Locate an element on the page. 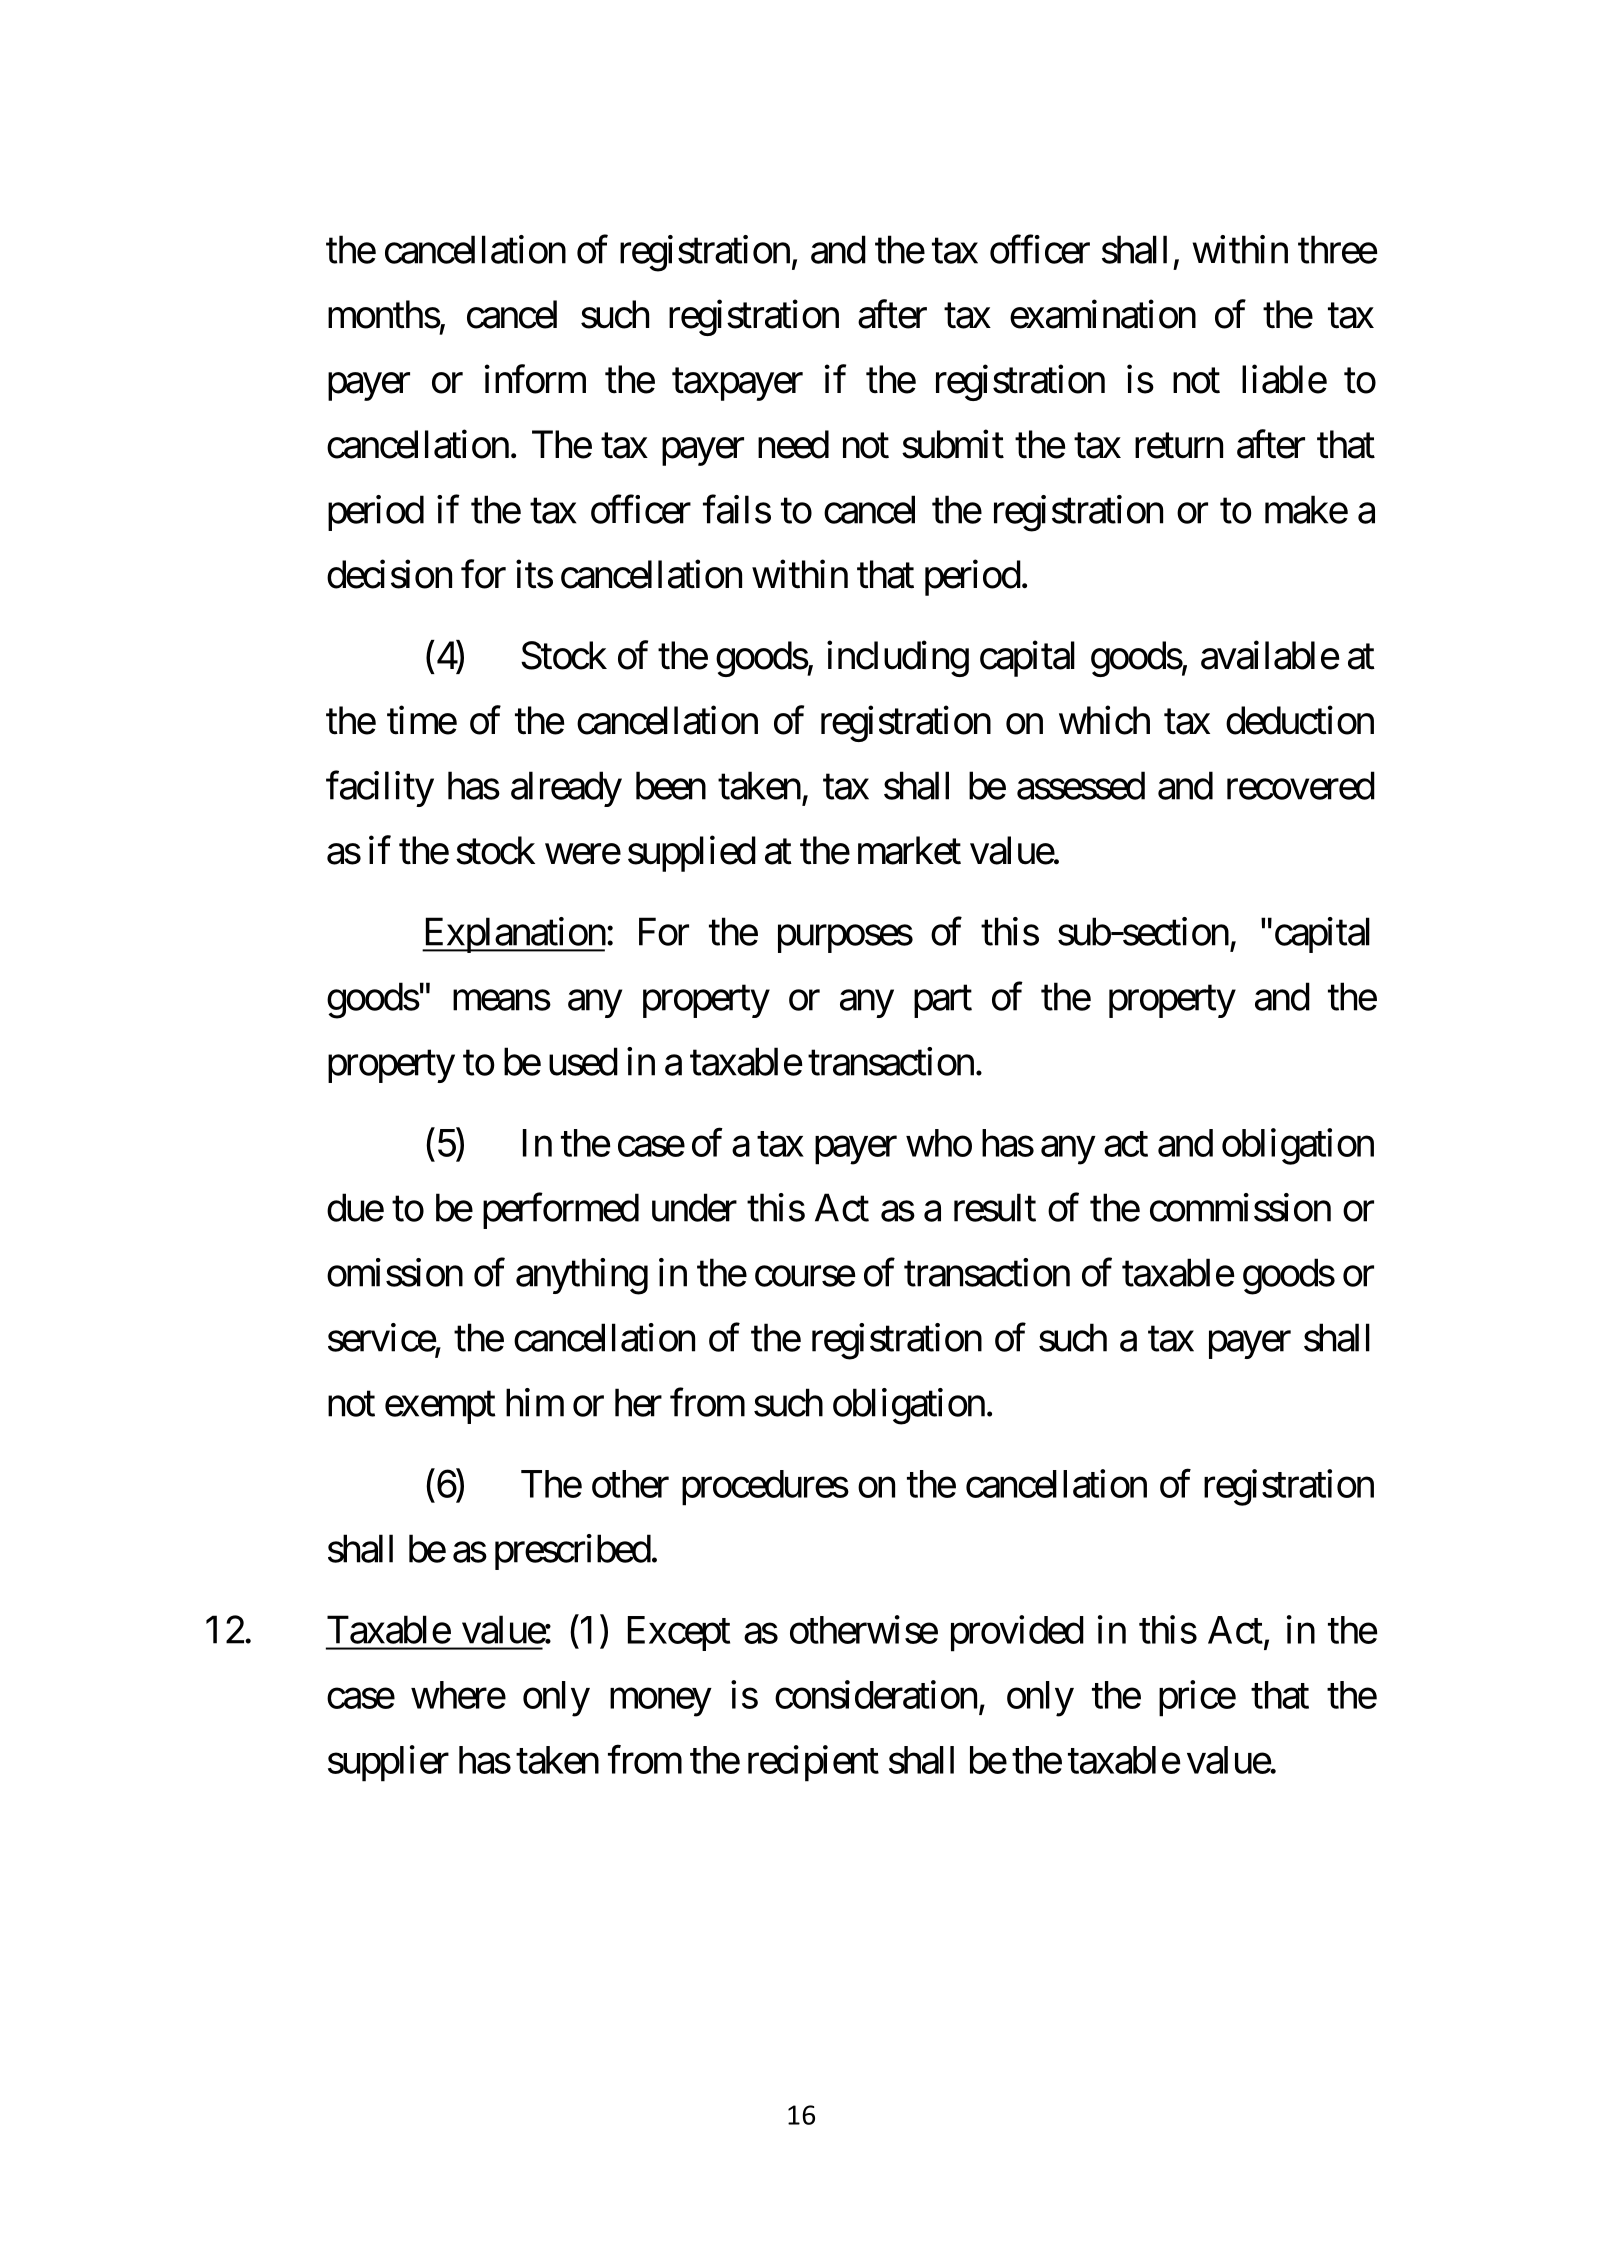 The height and width of the page is (2266, 1602). part is located at coordinates (943, 1002).
